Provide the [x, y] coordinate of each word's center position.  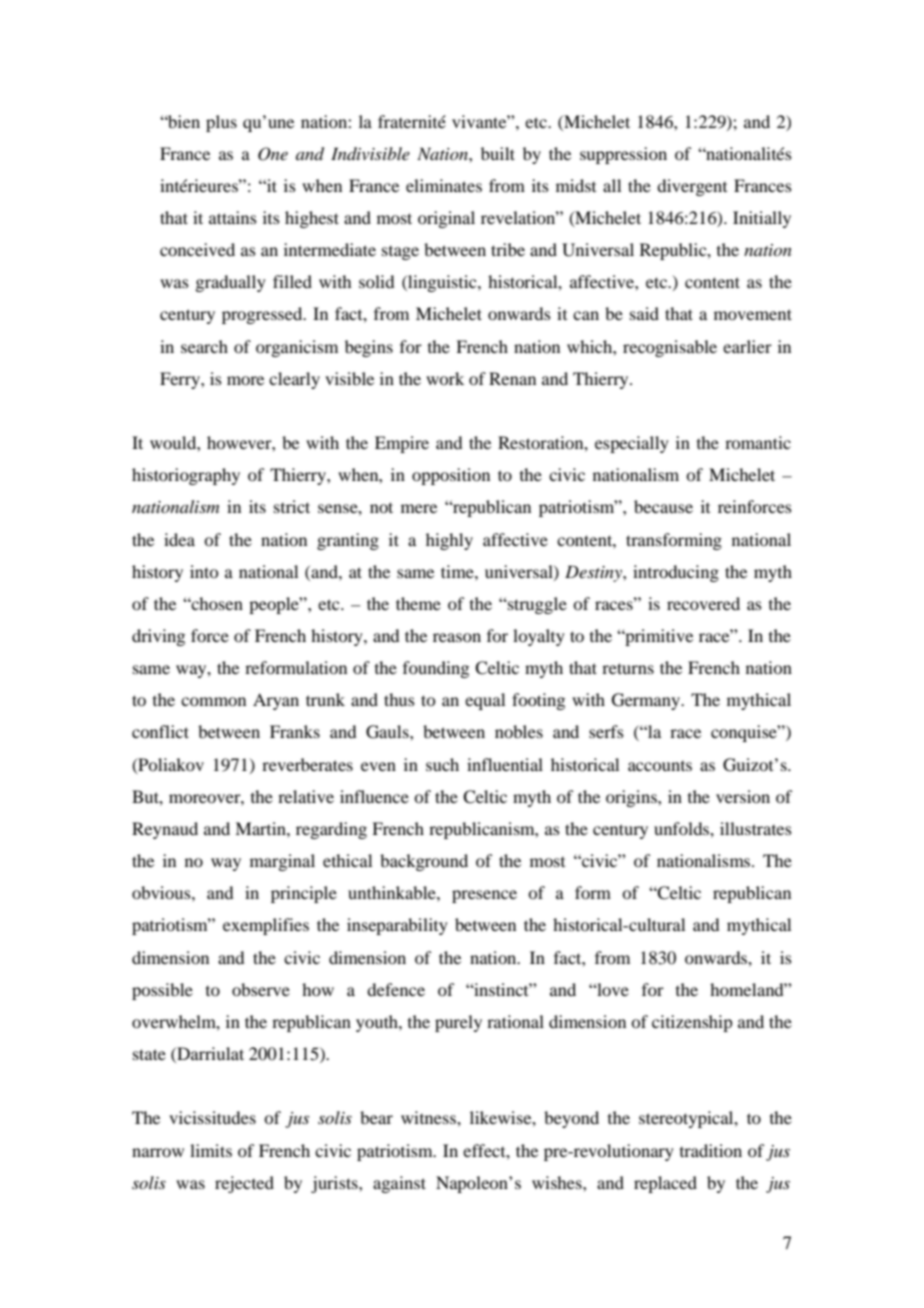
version [743, 796]
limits [211, 1150]
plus [221, 123]
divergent [692, 187]
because [663, 506]
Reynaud [165, 830]
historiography [186, 476]
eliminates [444, 185]
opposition [451, 476]
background [424, 862]
